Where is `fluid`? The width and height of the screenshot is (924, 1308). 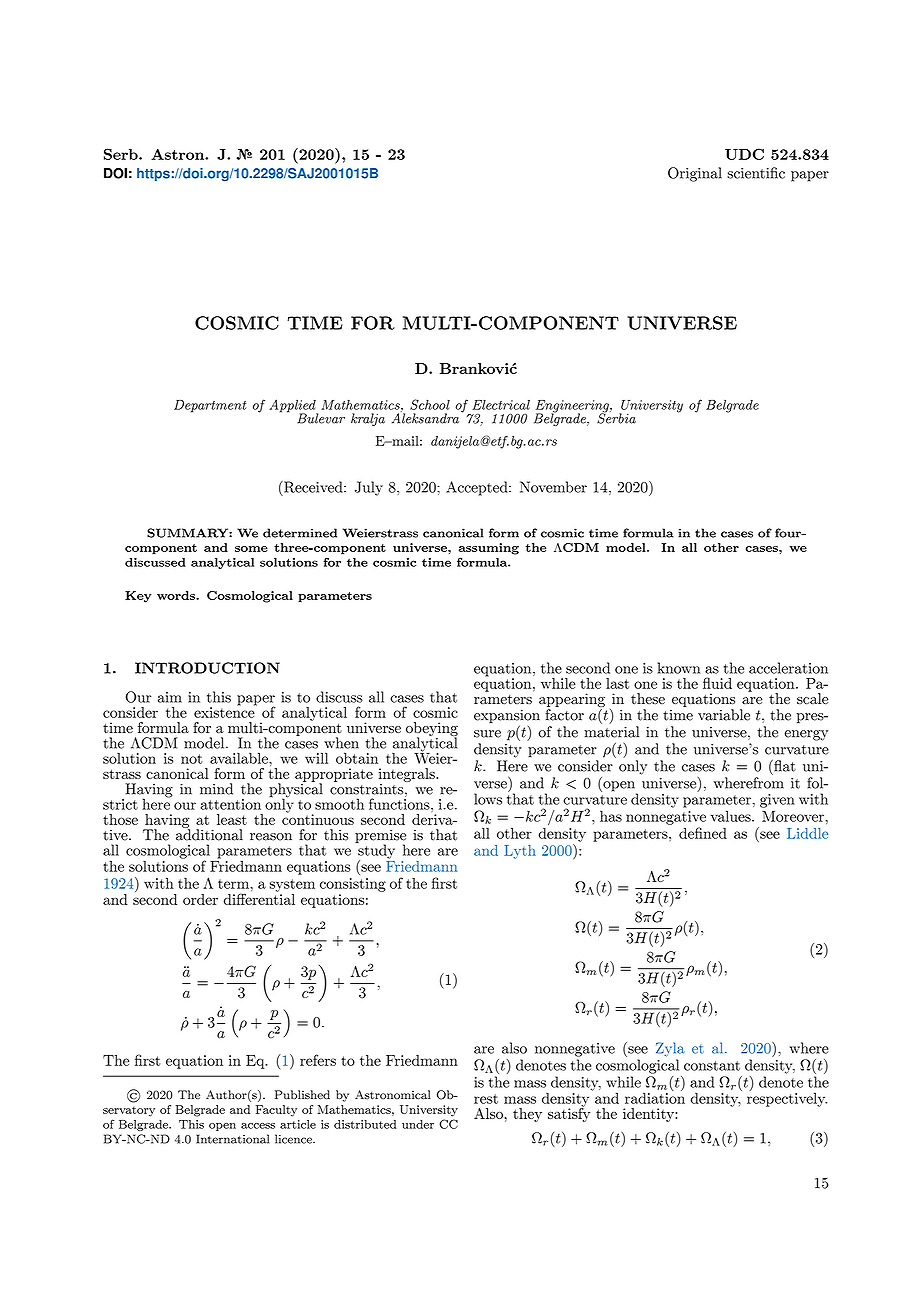
fluid is located at coordinates (717, 683).
